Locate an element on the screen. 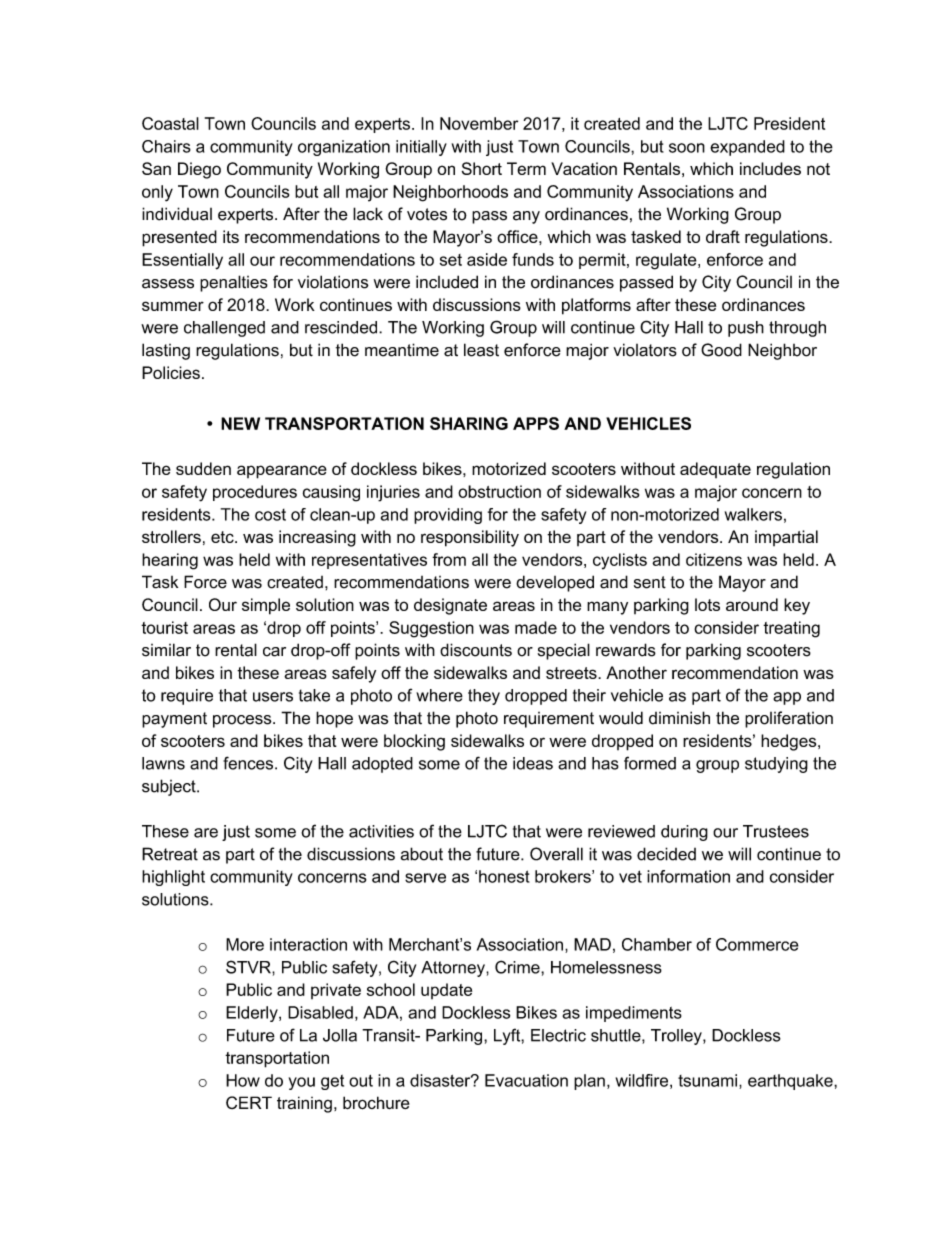  How is located at coordinates (243, 1080).
